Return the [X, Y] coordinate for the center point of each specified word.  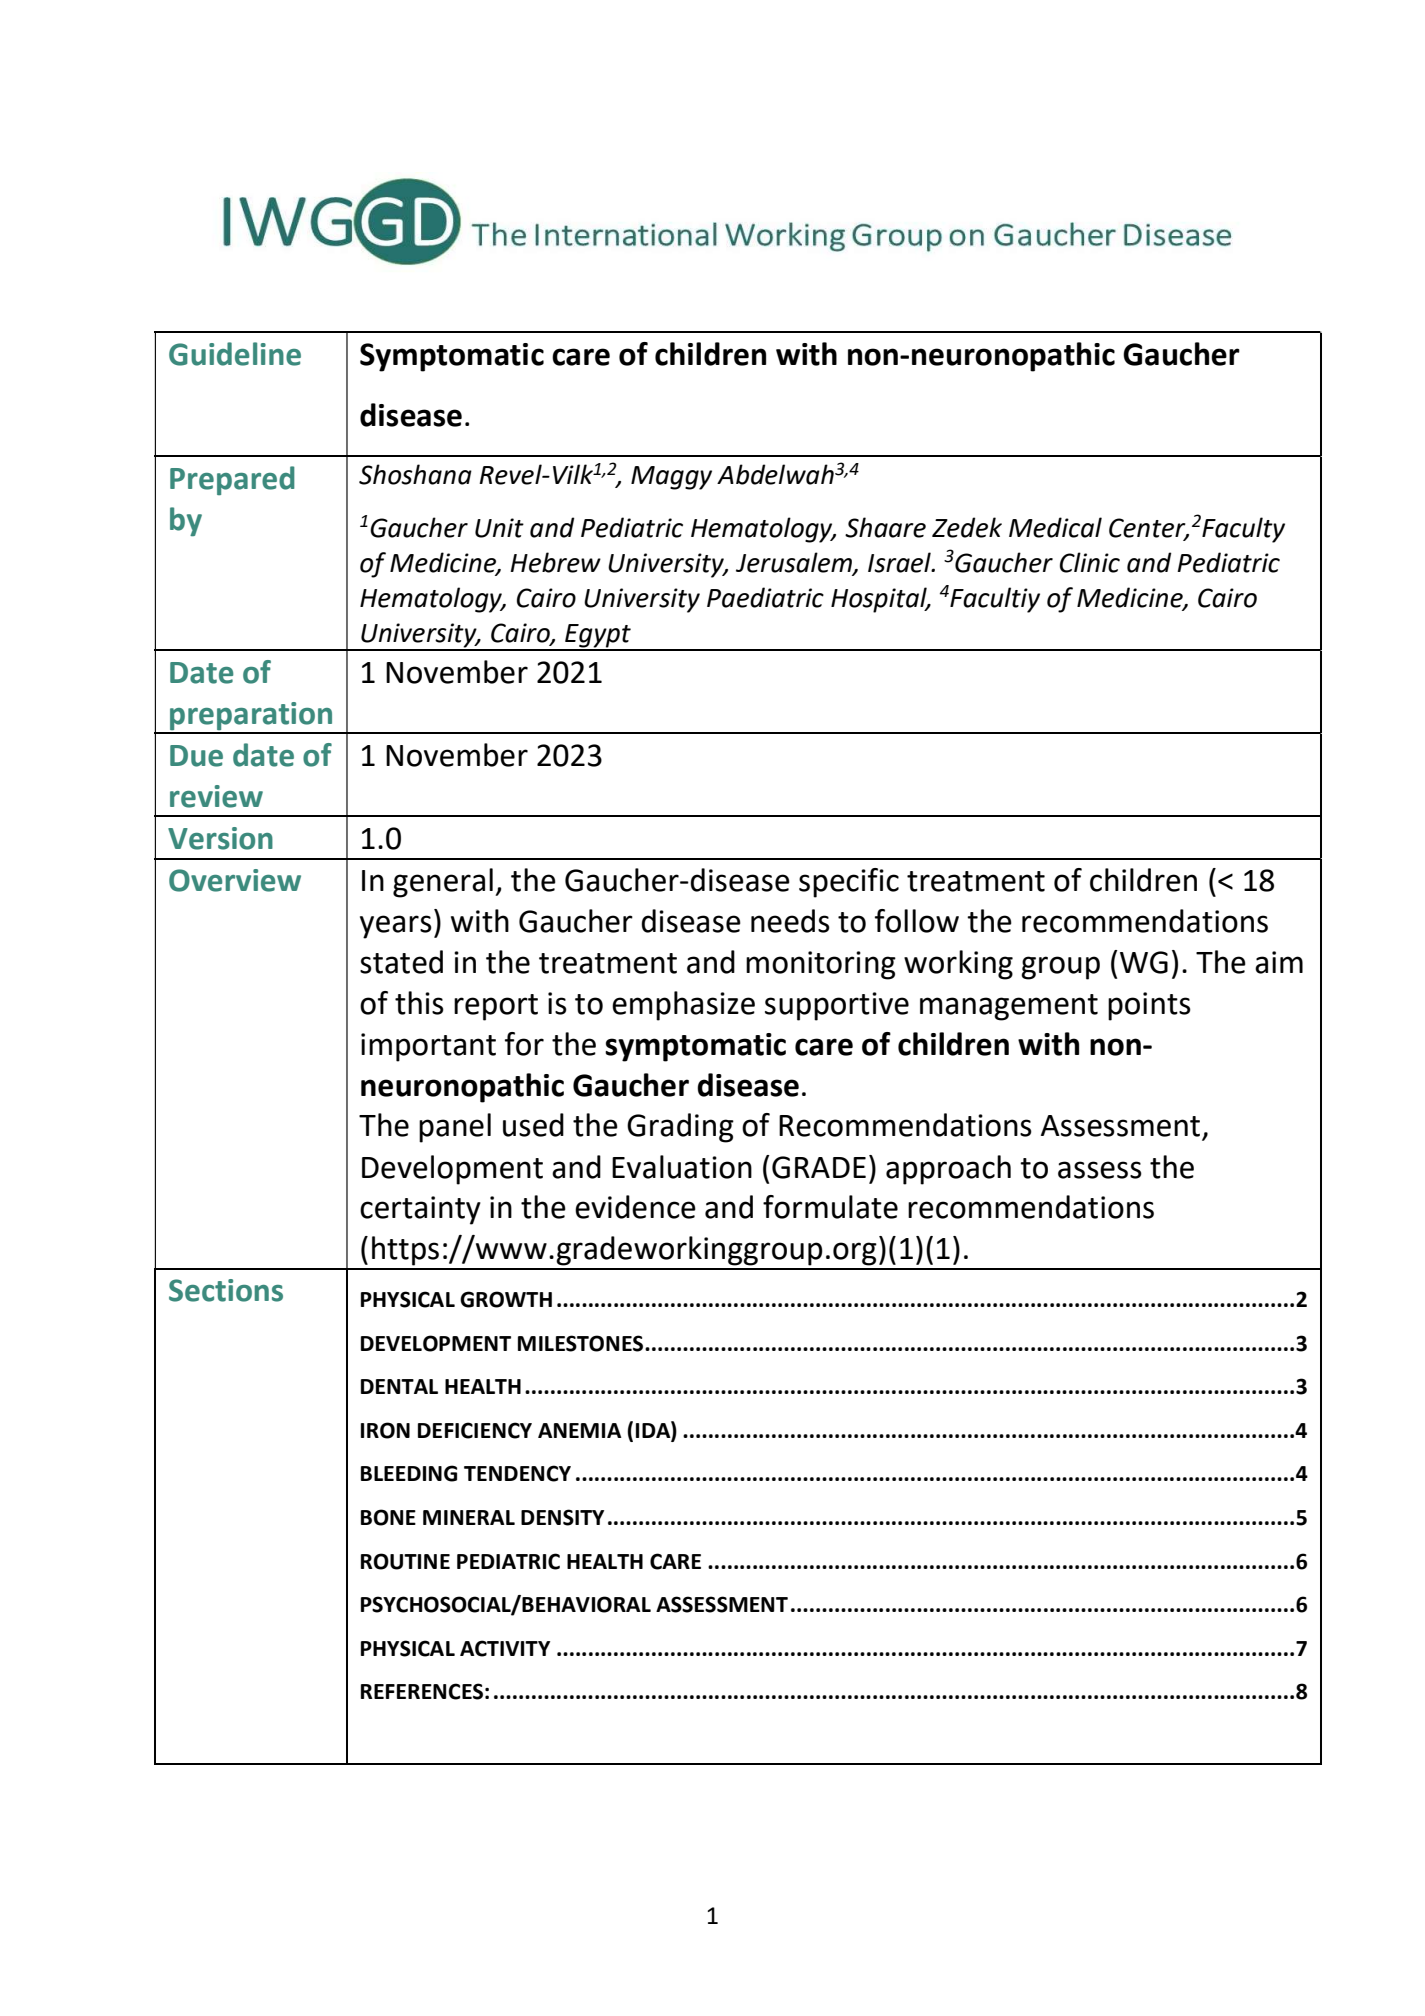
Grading [680, 1128]
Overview [235, 880]
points [1149, 1006]
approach [948, 1170]
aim [1279, 962]
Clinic [1090, 562]
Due [196, 756]
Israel [900, 562]
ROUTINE [405, 1561]
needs [790, 921]
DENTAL [399, 1386]
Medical [1055, 527]
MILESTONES [582, 1343]
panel [455, 1128]
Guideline [235, 354]
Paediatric [765, 597]
